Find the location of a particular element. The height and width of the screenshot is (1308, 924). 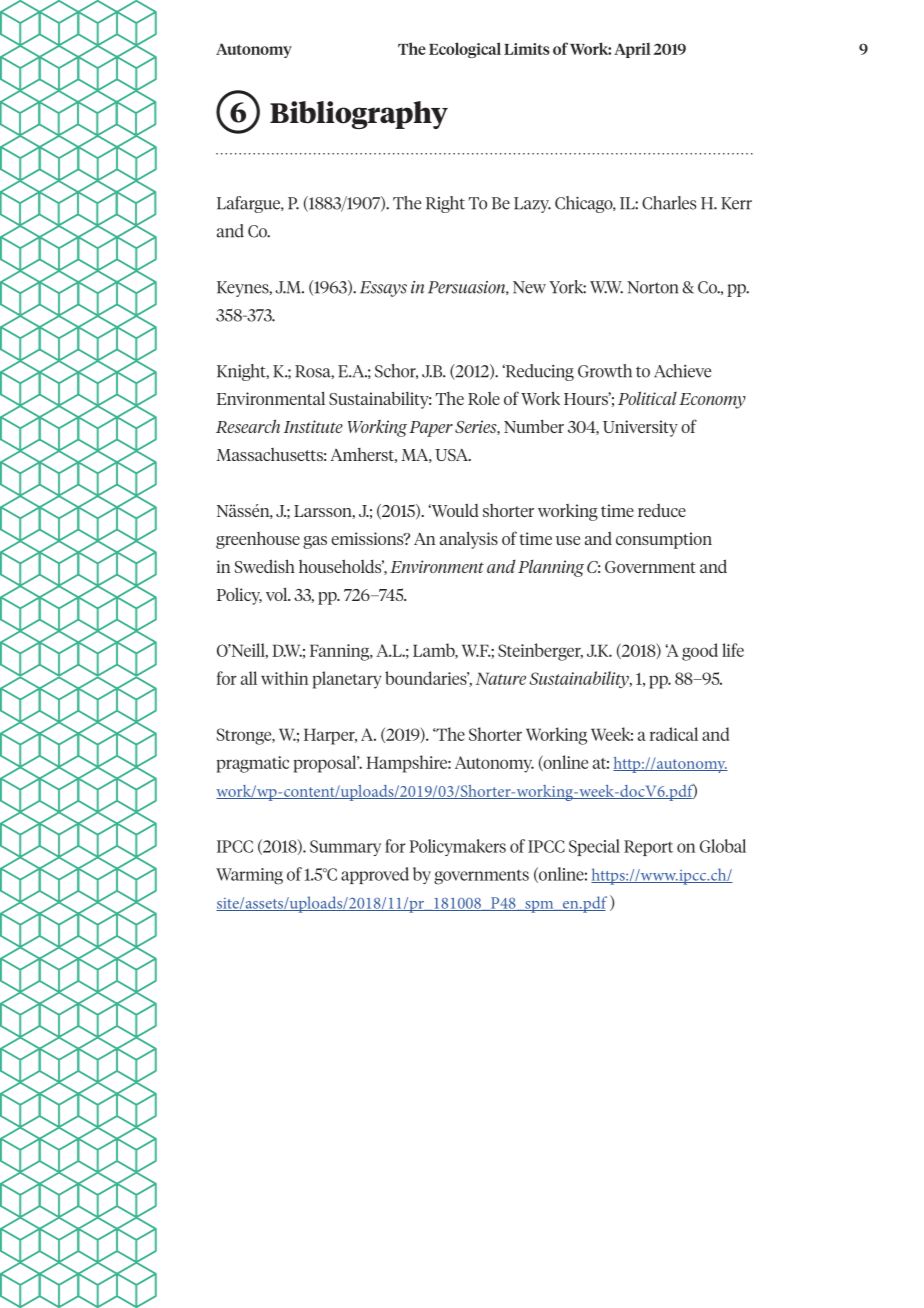

Bibliography is located at coordinates (359, 115).
